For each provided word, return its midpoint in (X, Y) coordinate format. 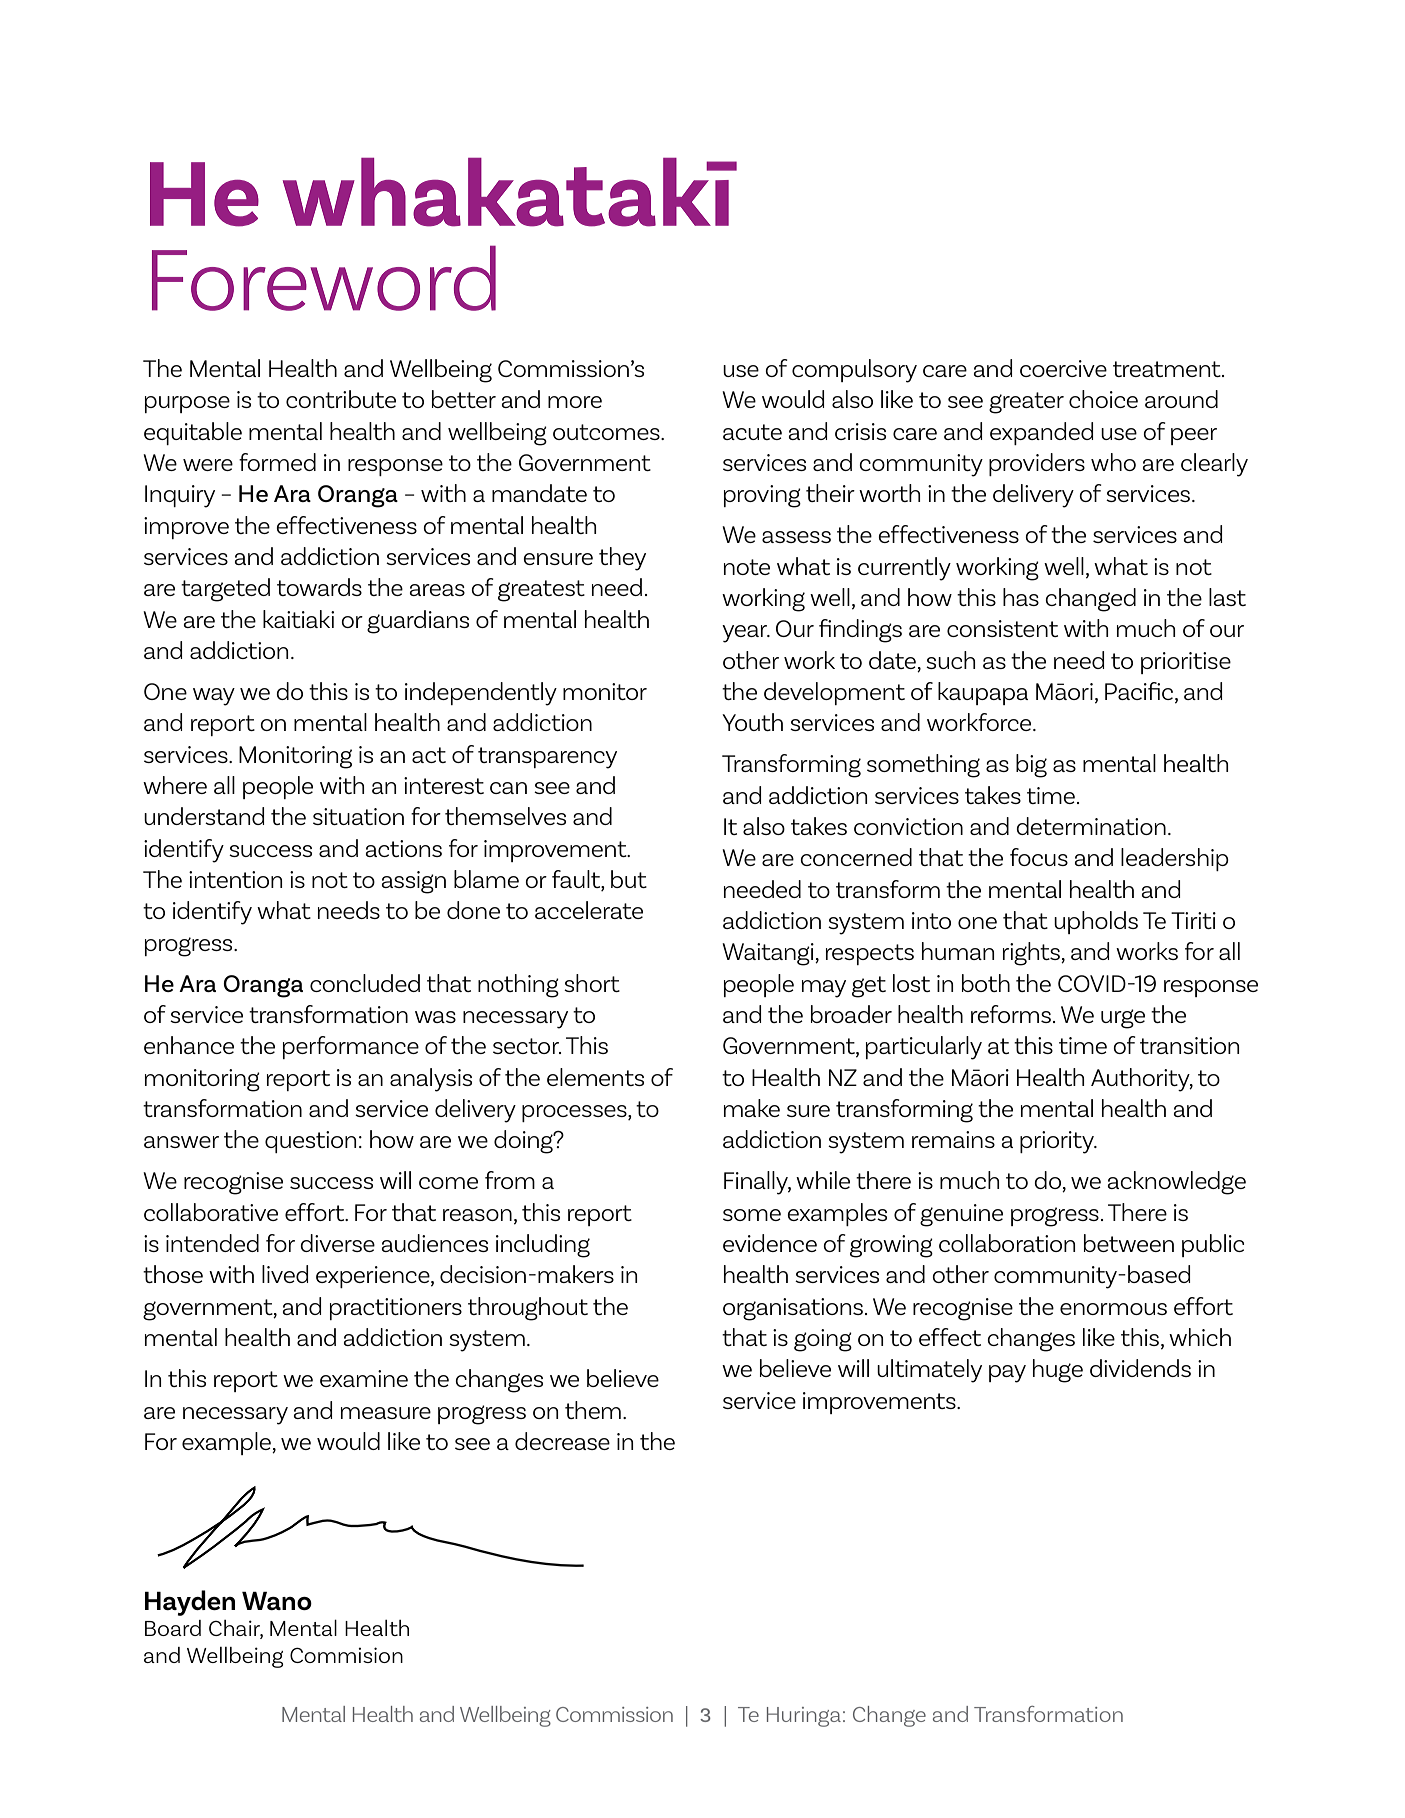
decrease (562, 1441)
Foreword (324, 278)
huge (1058, 1371)
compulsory (854, 371)
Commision (346, 1655)
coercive (1063, 368)
